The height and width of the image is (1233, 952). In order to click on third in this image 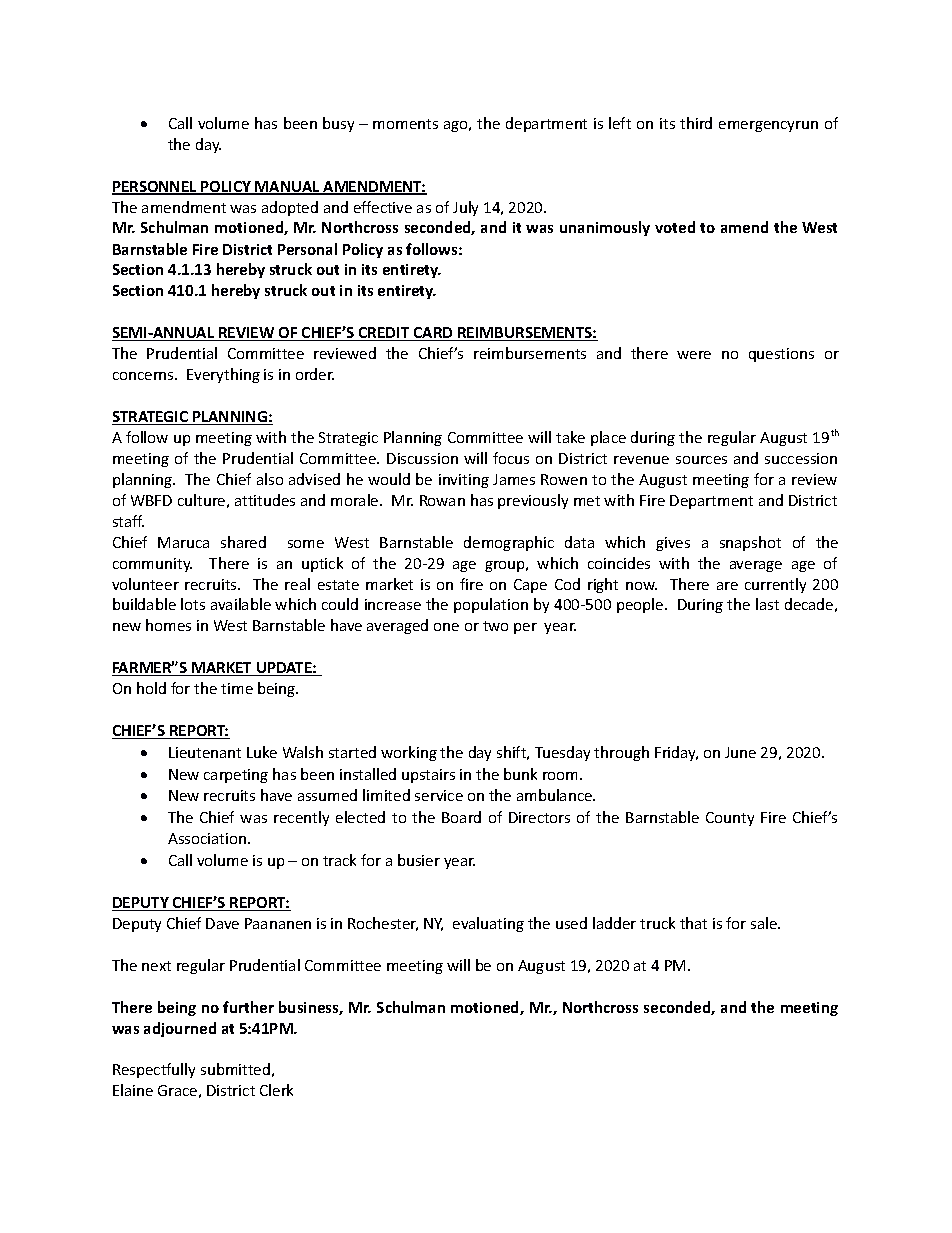, I will do `click(696, 123)`.
